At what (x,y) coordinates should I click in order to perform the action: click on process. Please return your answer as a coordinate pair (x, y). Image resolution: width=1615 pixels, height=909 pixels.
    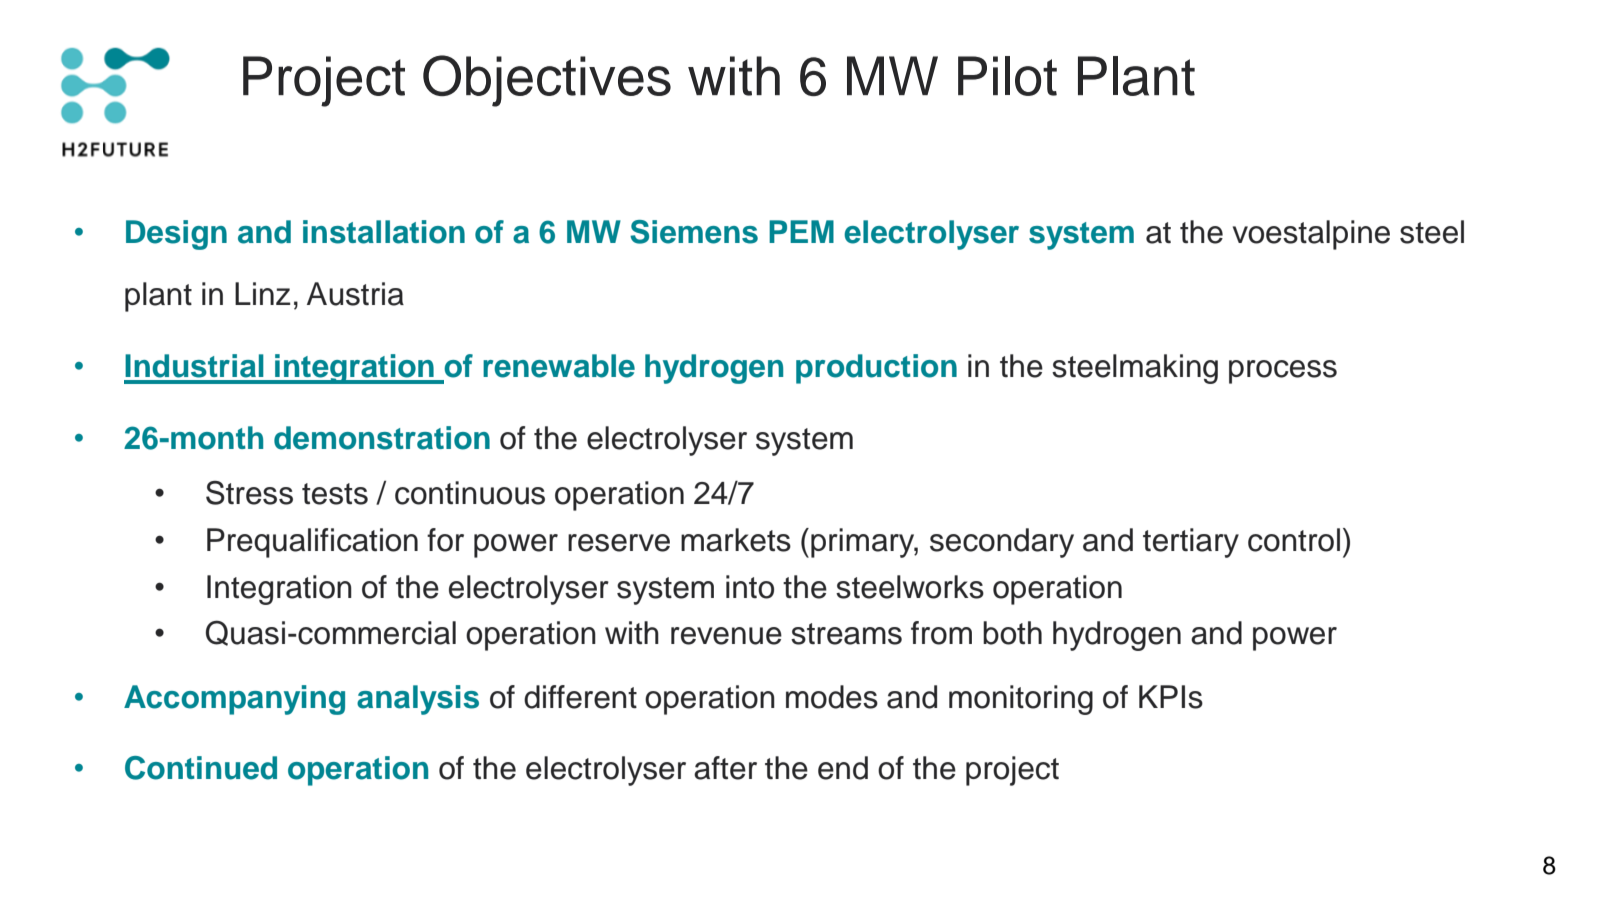
    Looking at the image, I should click on (1283, 372).
